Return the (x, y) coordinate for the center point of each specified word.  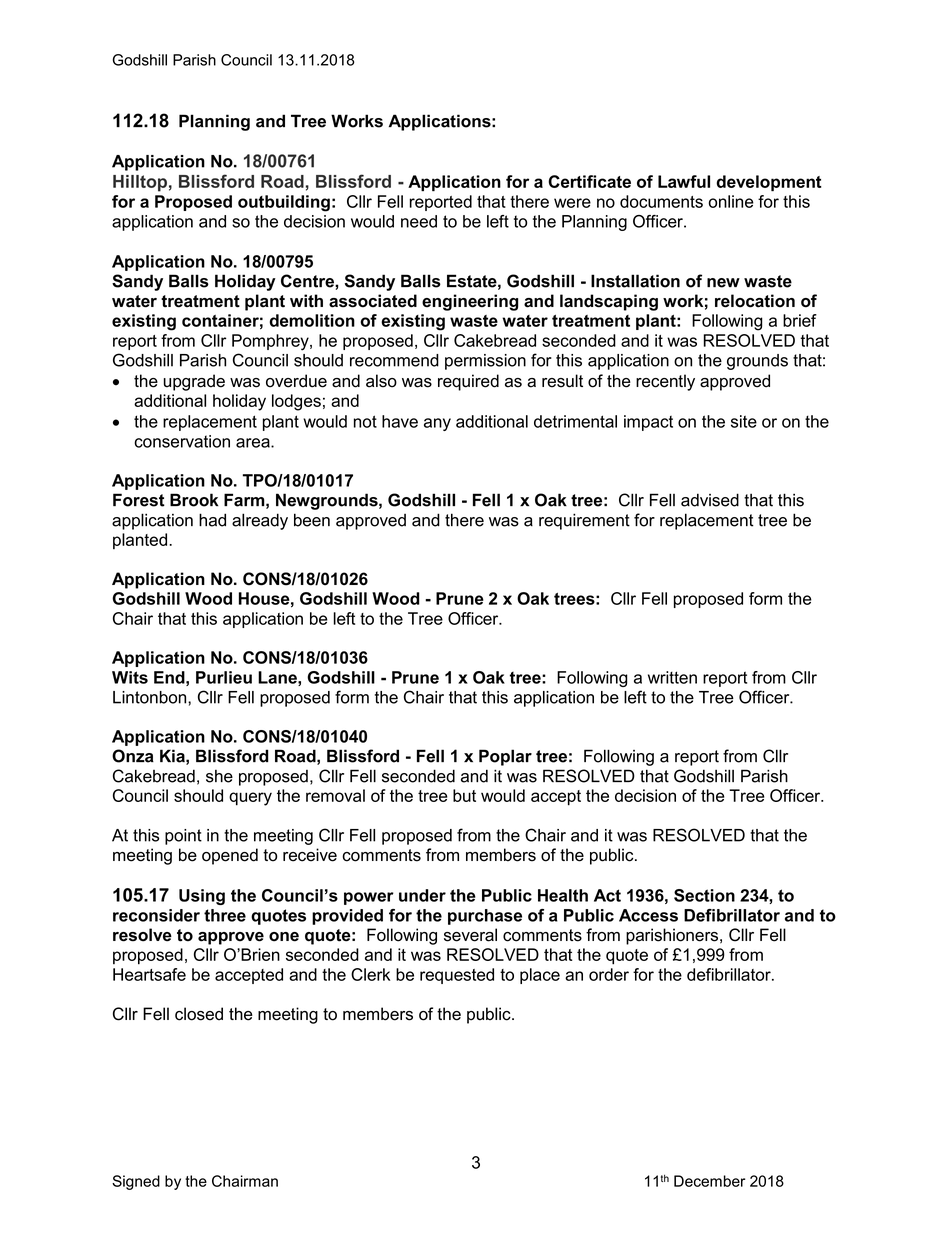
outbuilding (284, 203)
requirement (584, 521)
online (731, 201)
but (464, 795)
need (419, 221)
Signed (136, 1182)
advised (710, 500)
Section (704, 895)
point (183, 837)
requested (457, 976)
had (212, 520)
